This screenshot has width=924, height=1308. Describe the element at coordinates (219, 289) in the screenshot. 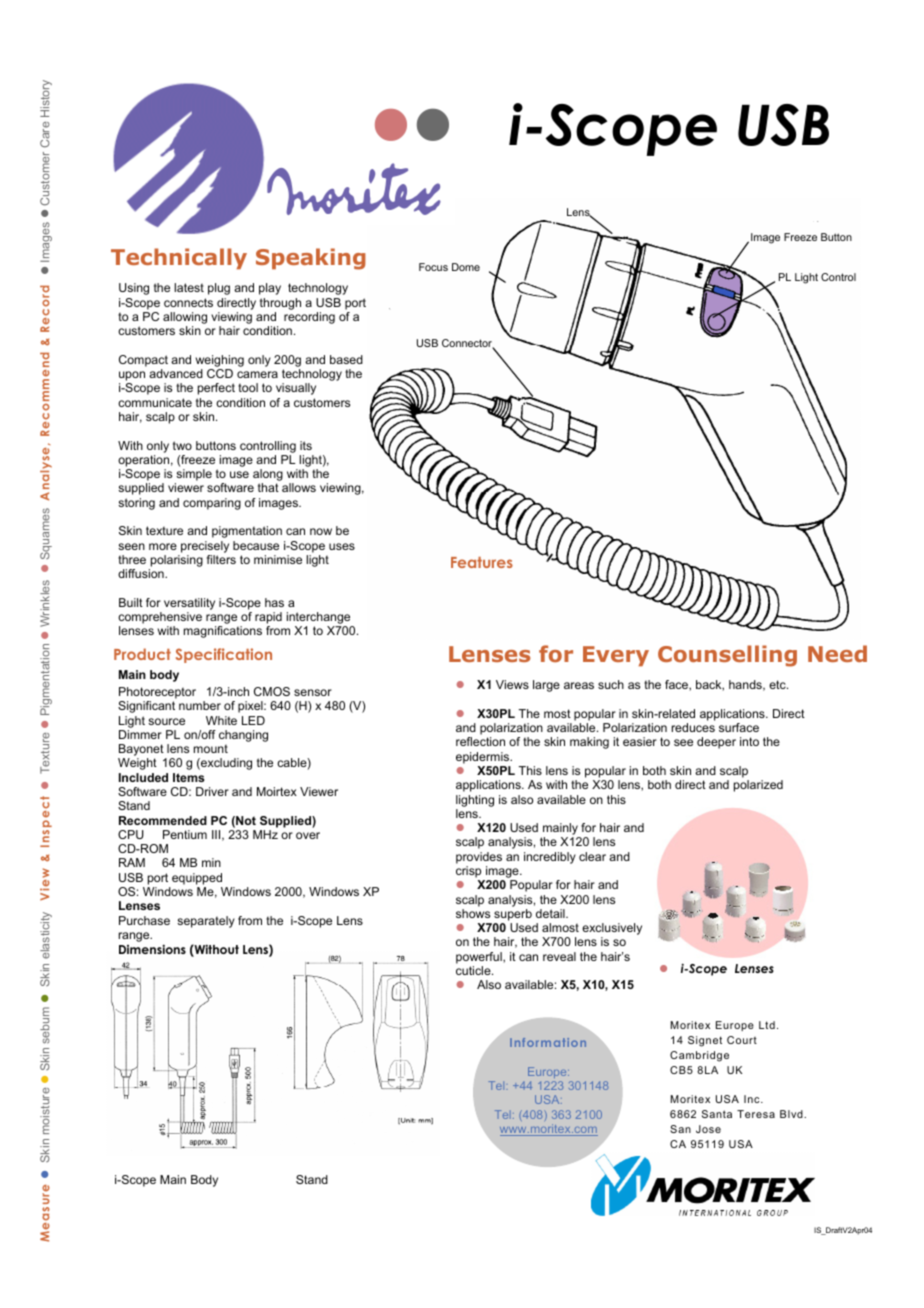

I see `plug` at that location.
